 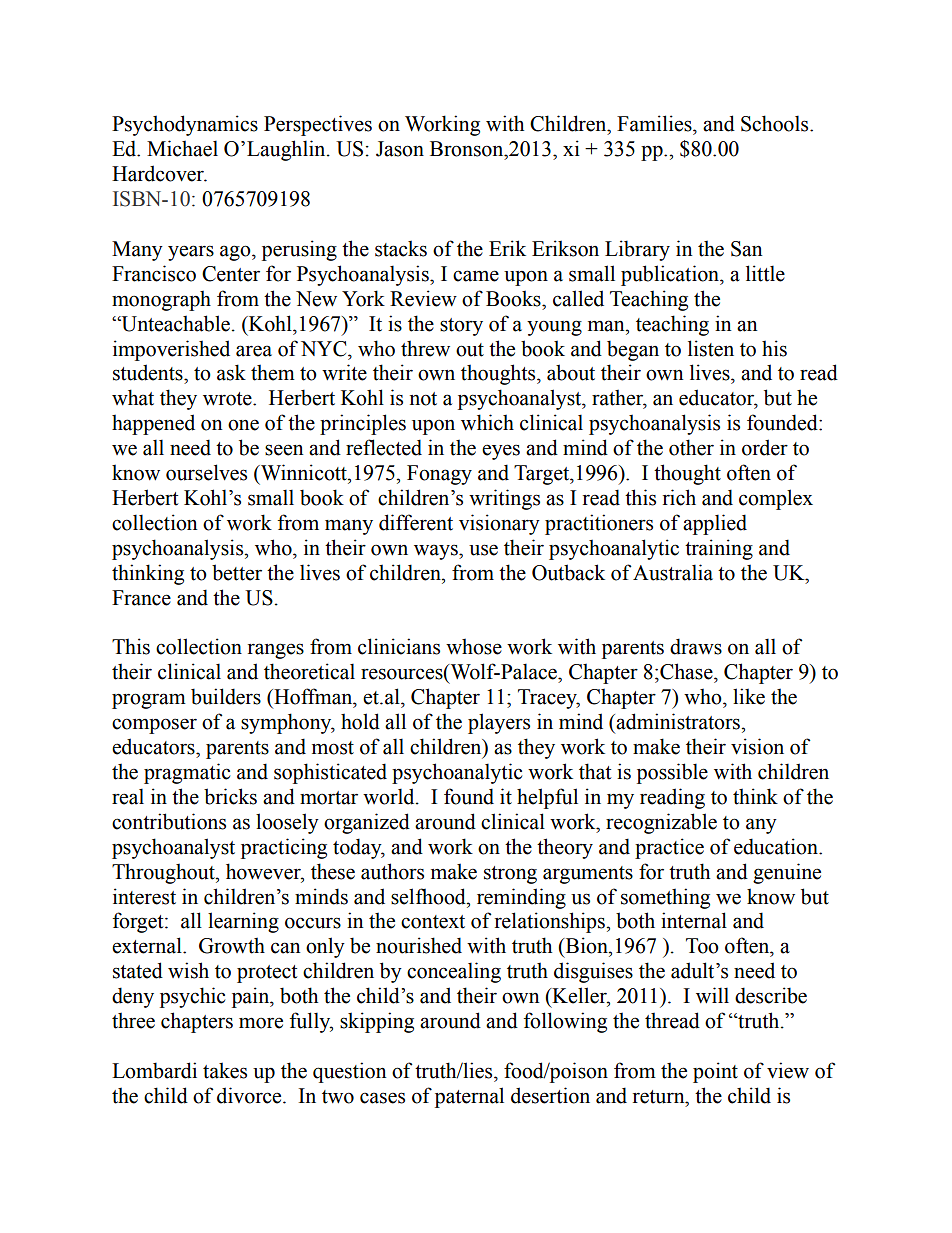 What do you see at coordinates (400, 149) in the screenshot?
I see `Jason` at bounding box center [400, 149].
